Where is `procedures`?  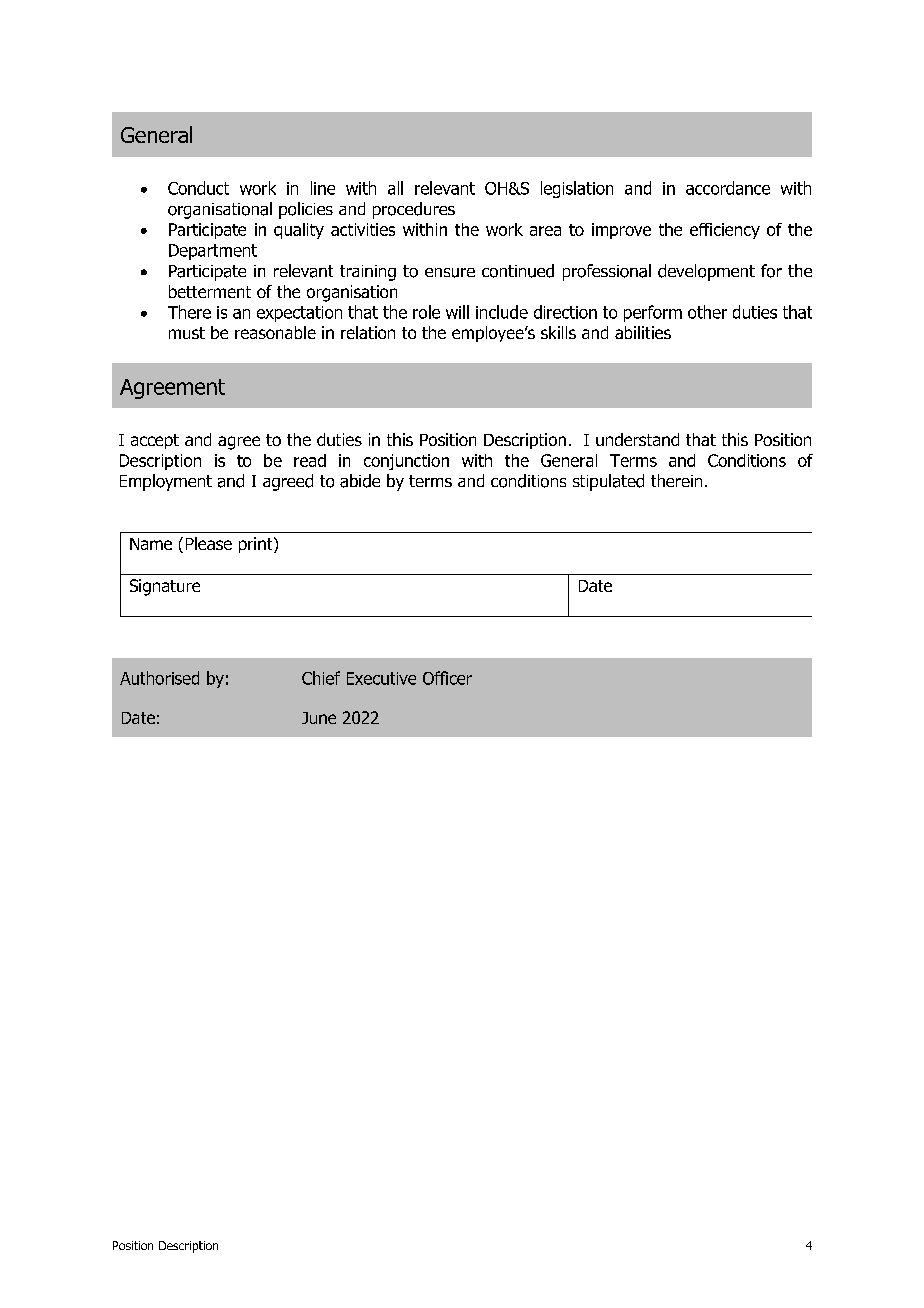 procedures is located at coordinates (414, 210).
